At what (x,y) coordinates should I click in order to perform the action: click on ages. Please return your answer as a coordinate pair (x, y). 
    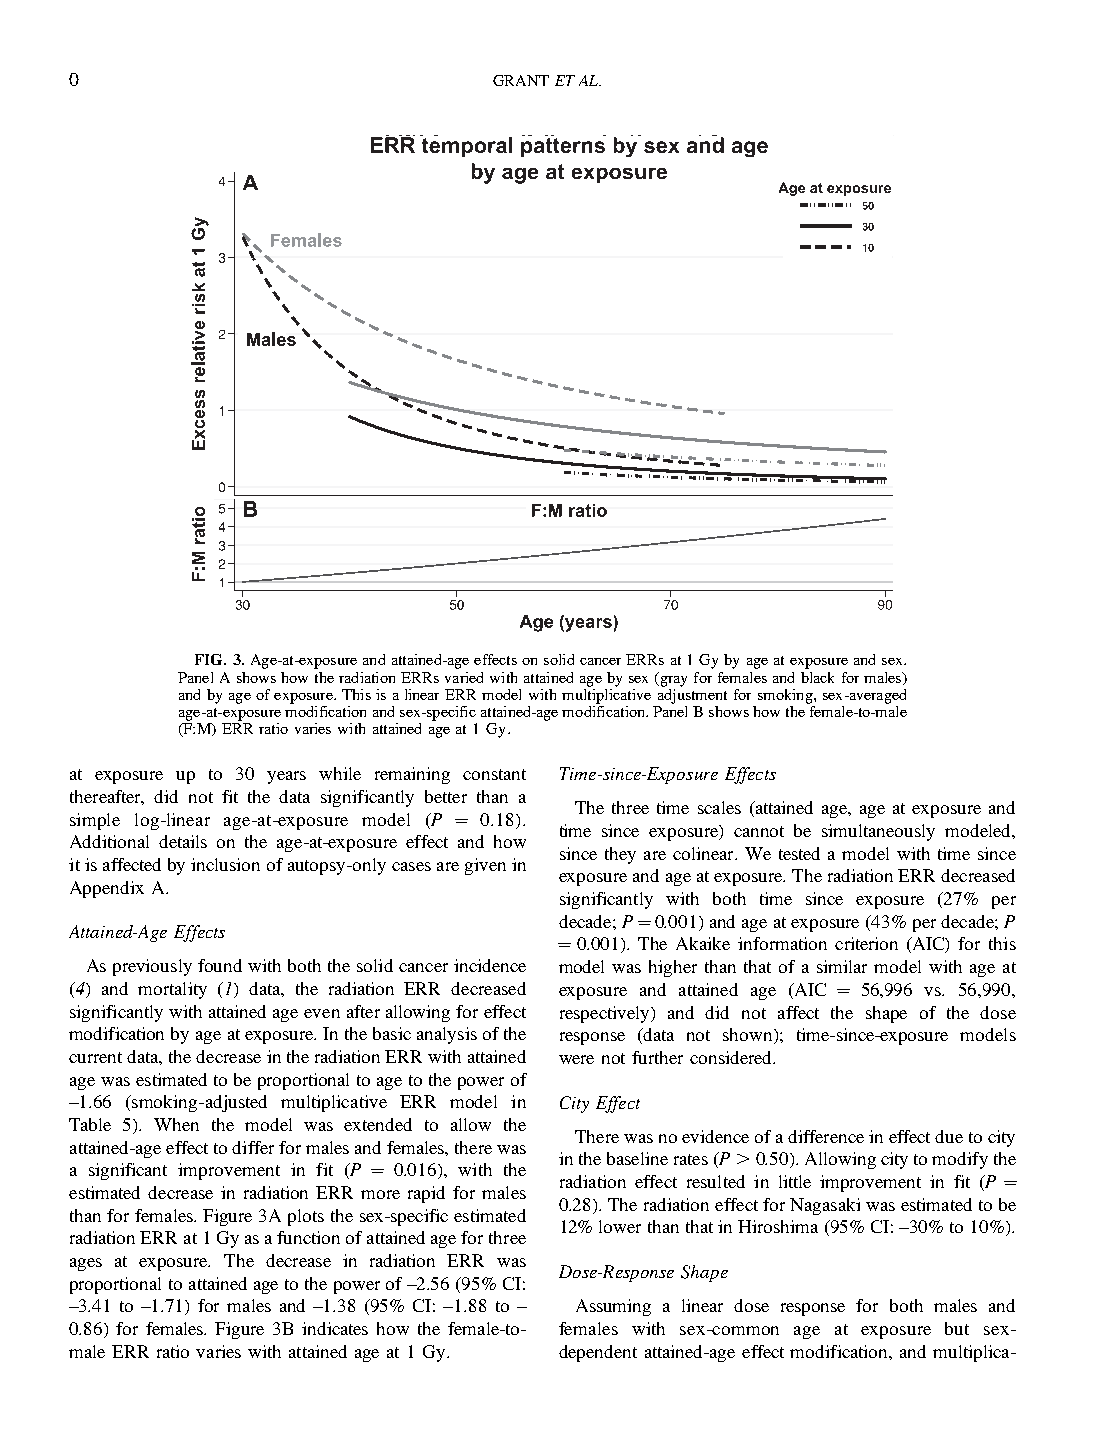
    Looking at the image, I should click on (86, 1264).
